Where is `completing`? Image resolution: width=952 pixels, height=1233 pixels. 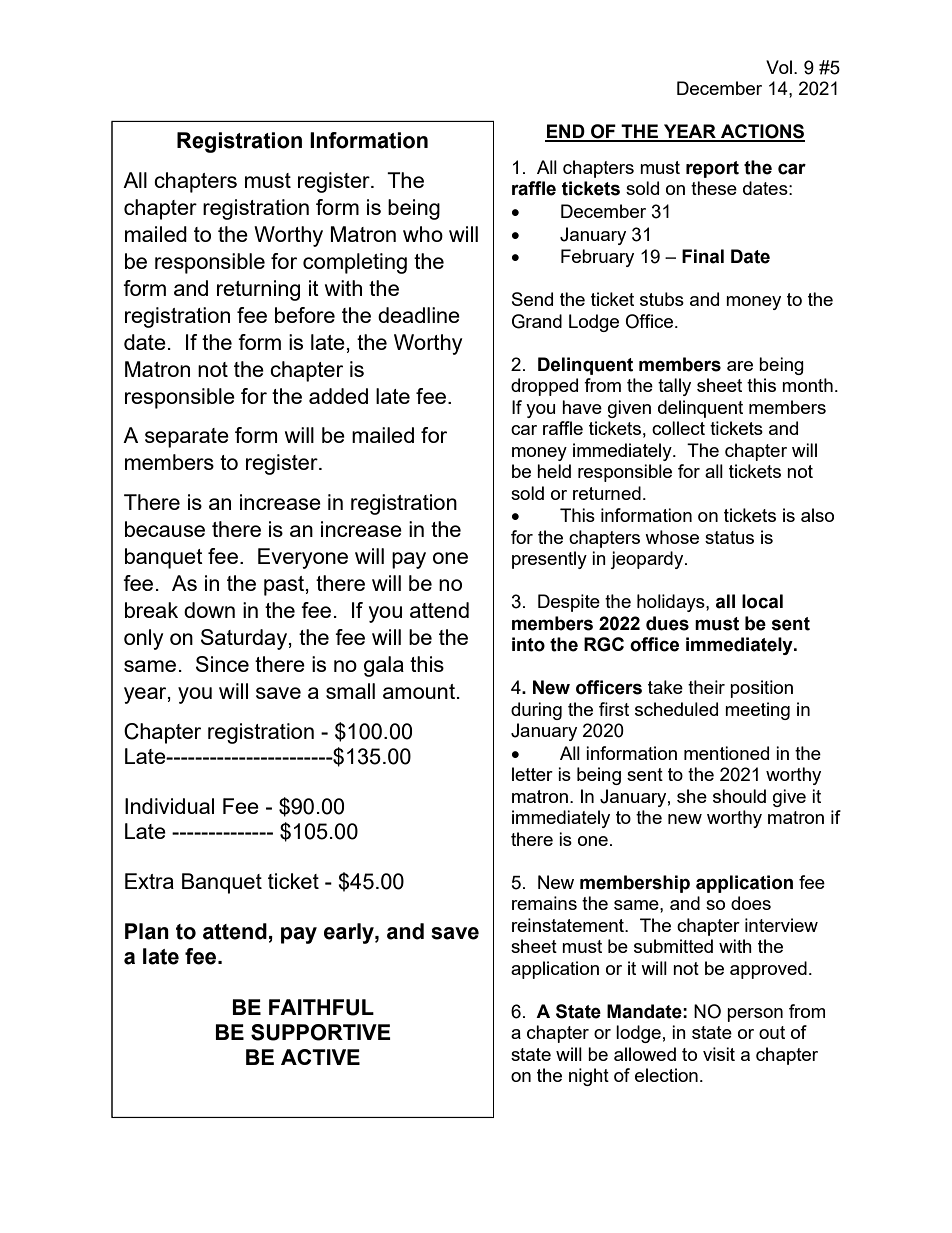 completing is located at coordinates (355, 263).
